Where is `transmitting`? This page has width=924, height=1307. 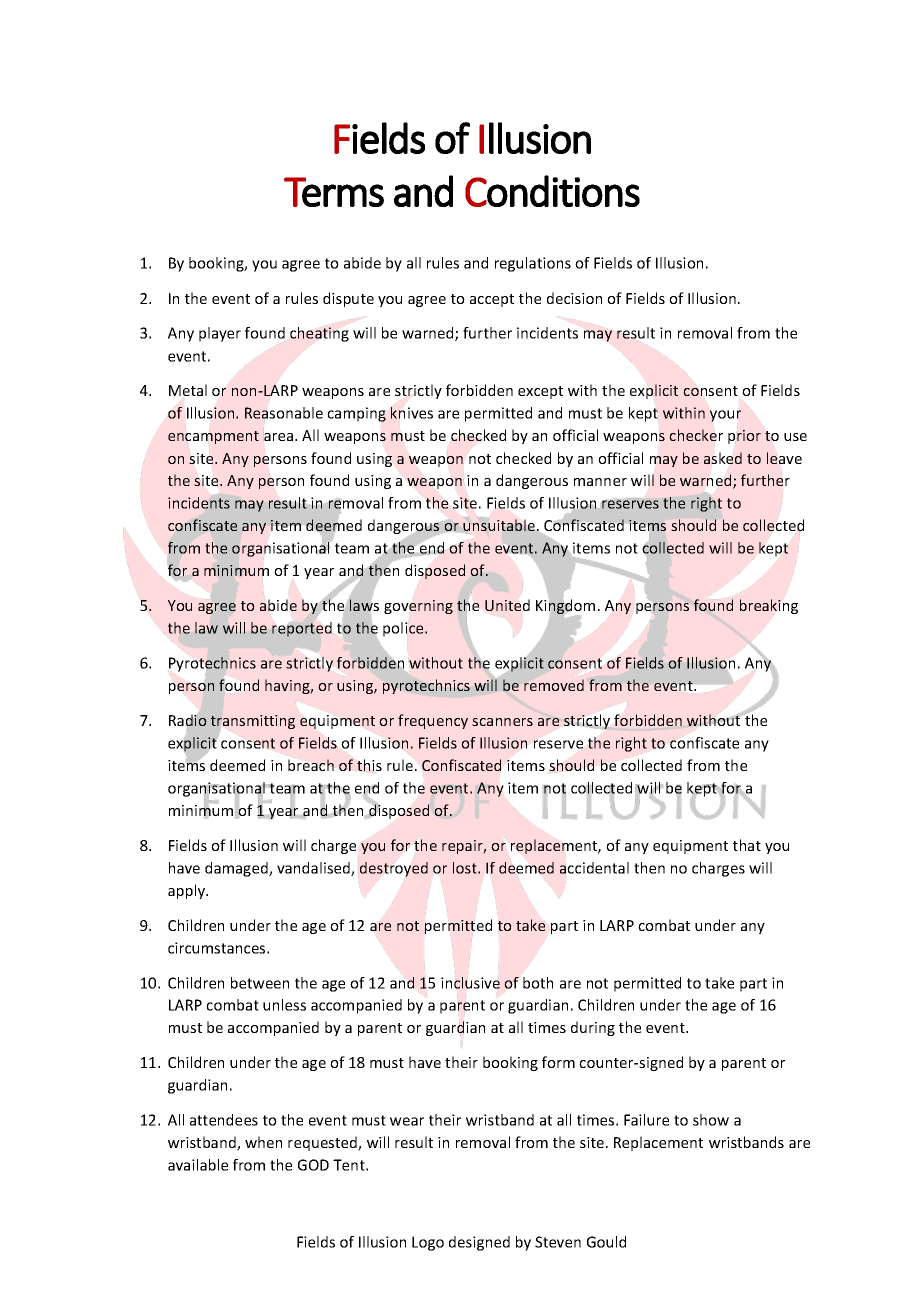
transmitting is located at coordinates (253, 722).
